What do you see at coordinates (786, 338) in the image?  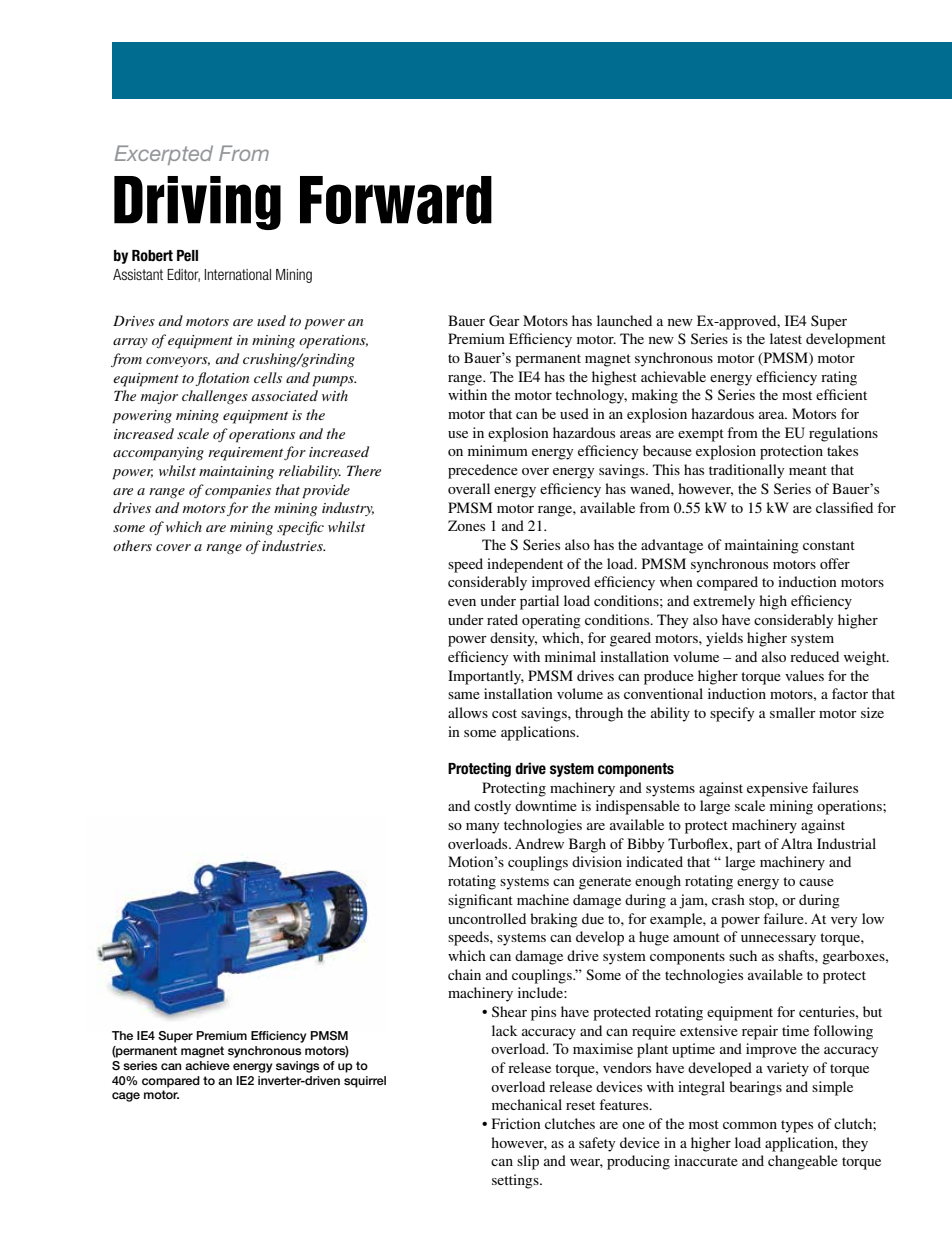 I see `latest` at bounding box center [786, 338].
